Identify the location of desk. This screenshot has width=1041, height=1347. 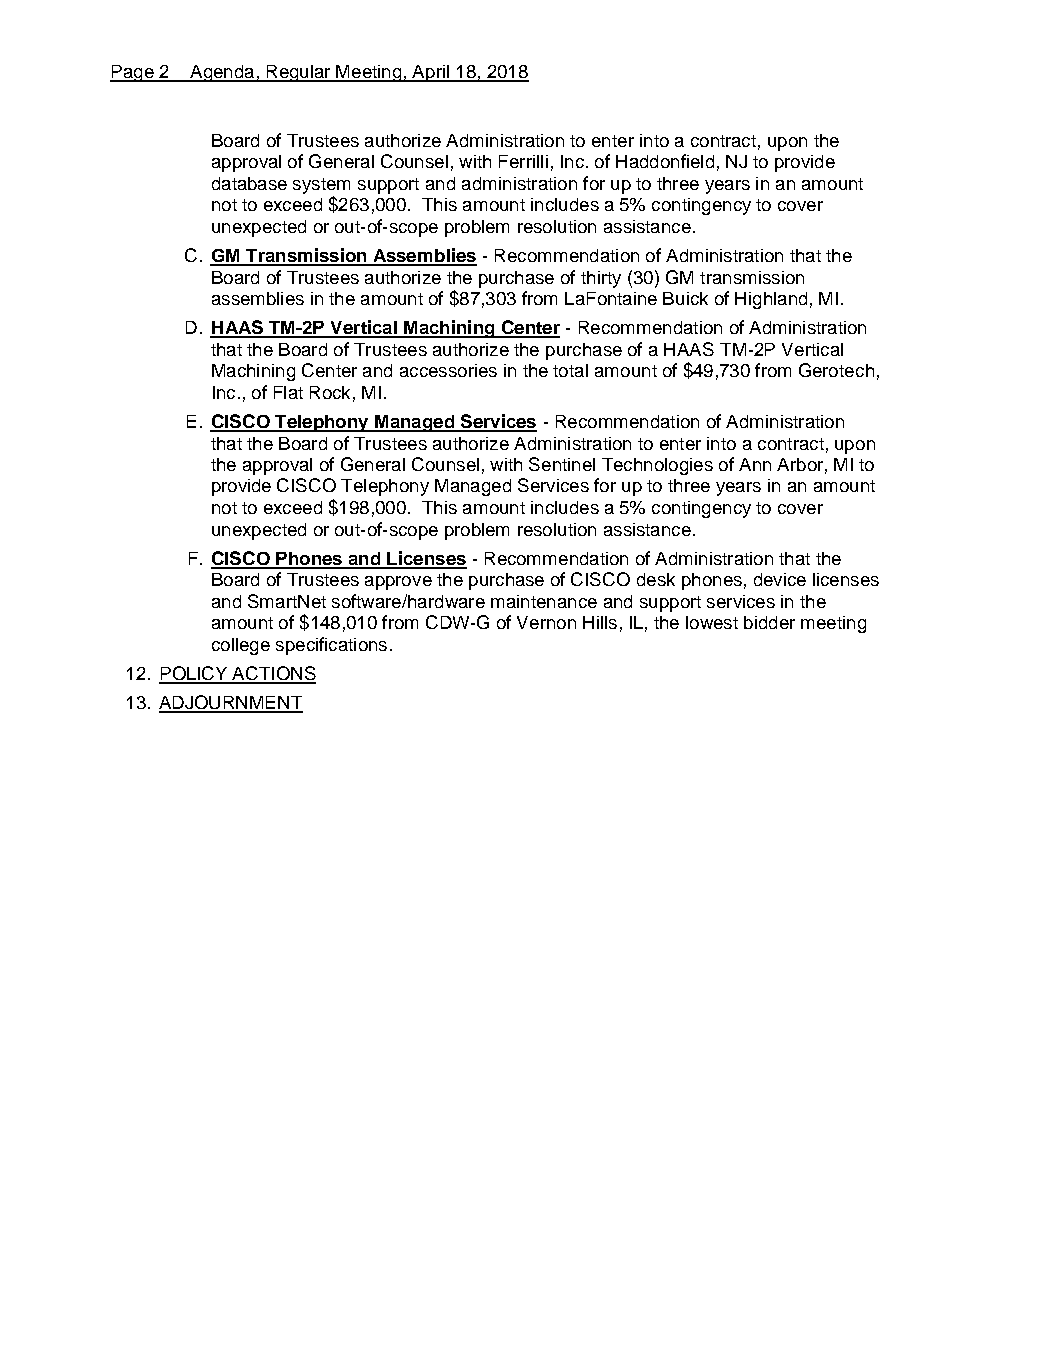
(656, 579).
